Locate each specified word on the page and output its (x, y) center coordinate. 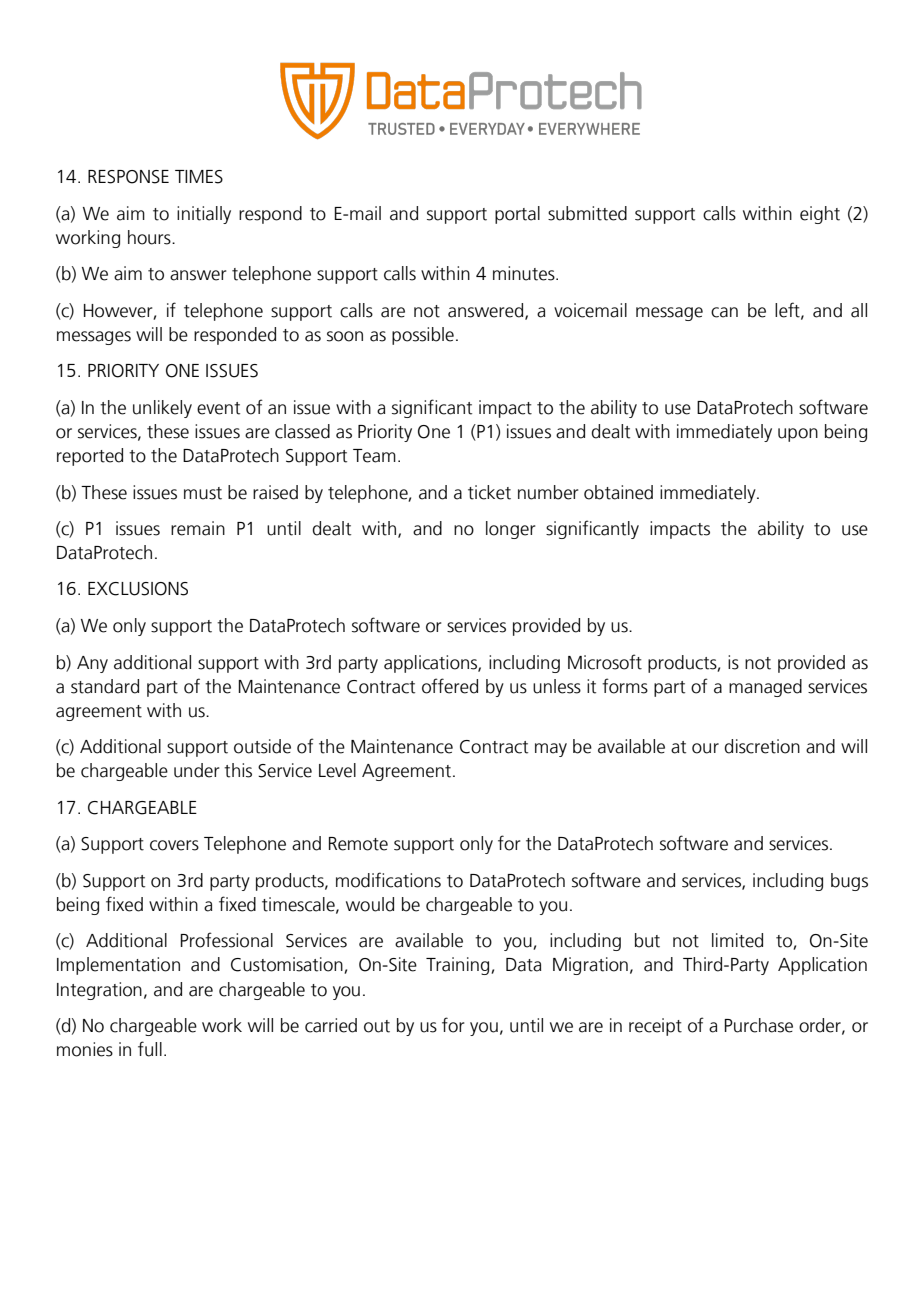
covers (174, 845)
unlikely (162, 409)
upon (798, 435)
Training (459, 966)
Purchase (758, 1025)
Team (374, 456)
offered (450, 686)
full (150, 1049)
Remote (358, 844)
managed (765, 688)
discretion (762, 746)
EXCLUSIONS (138, 589)
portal (517, 215)
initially (204, 215)
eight (820, 215)
